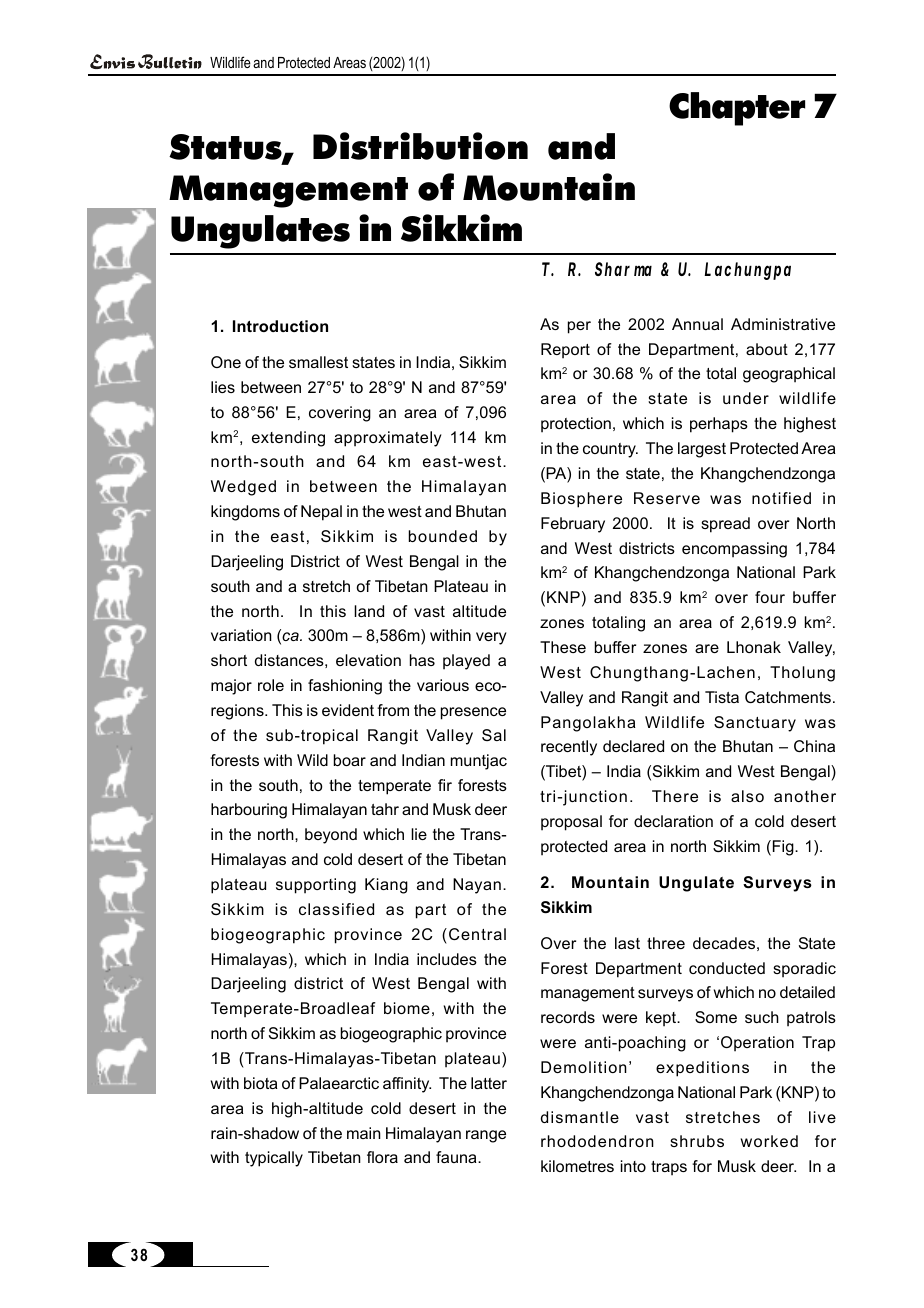  What do you see at coordinates (747, 796) in the image?
I see `also` at bounding box center [747, 796].
